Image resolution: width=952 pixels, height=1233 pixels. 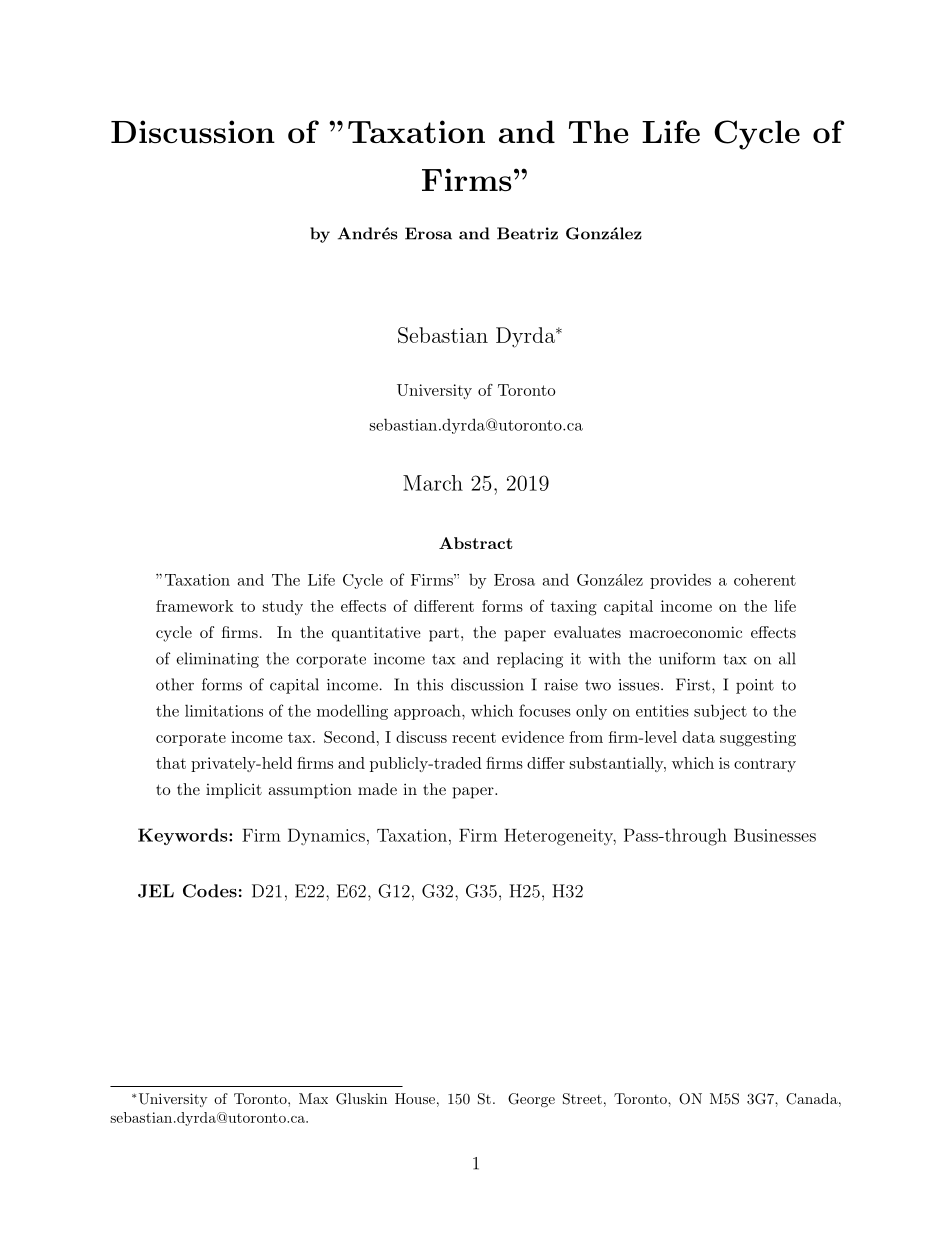 I want to click on eliminating, so click(x=217, y=660).
